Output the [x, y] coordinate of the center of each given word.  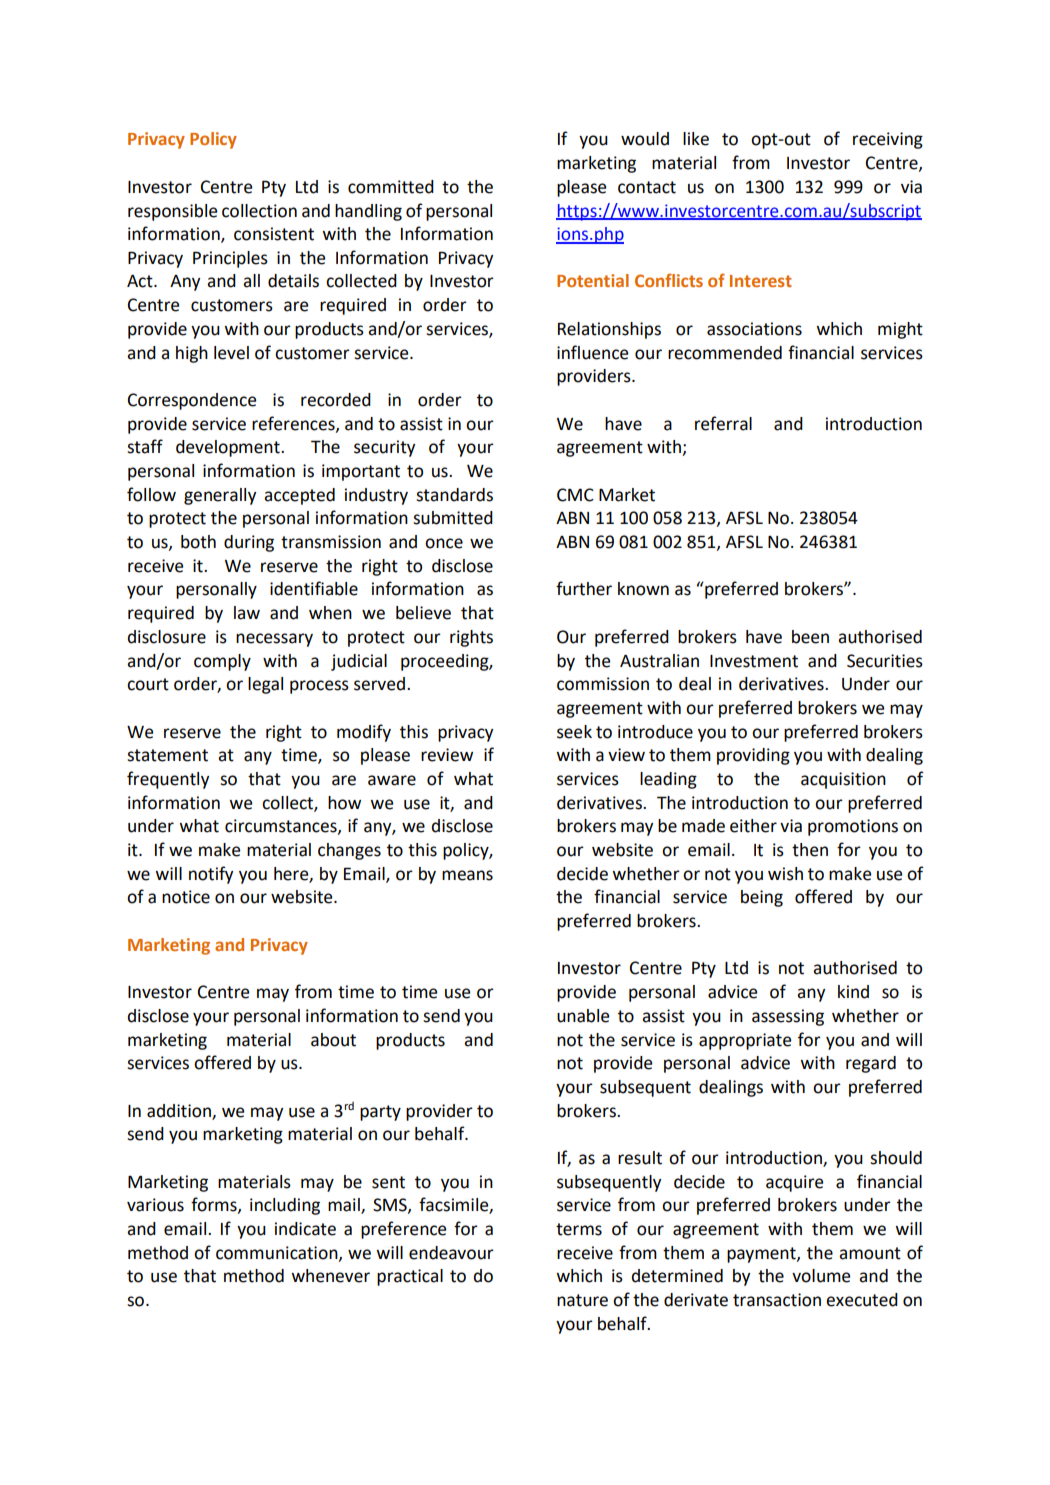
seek [574, 732]
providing [753, 756]
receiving [888, 140]
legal [265, 685]
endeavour [451, 1253]
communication [278, 1253]
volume [821, 1276]
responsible [172, 212]
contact [647, 187]
